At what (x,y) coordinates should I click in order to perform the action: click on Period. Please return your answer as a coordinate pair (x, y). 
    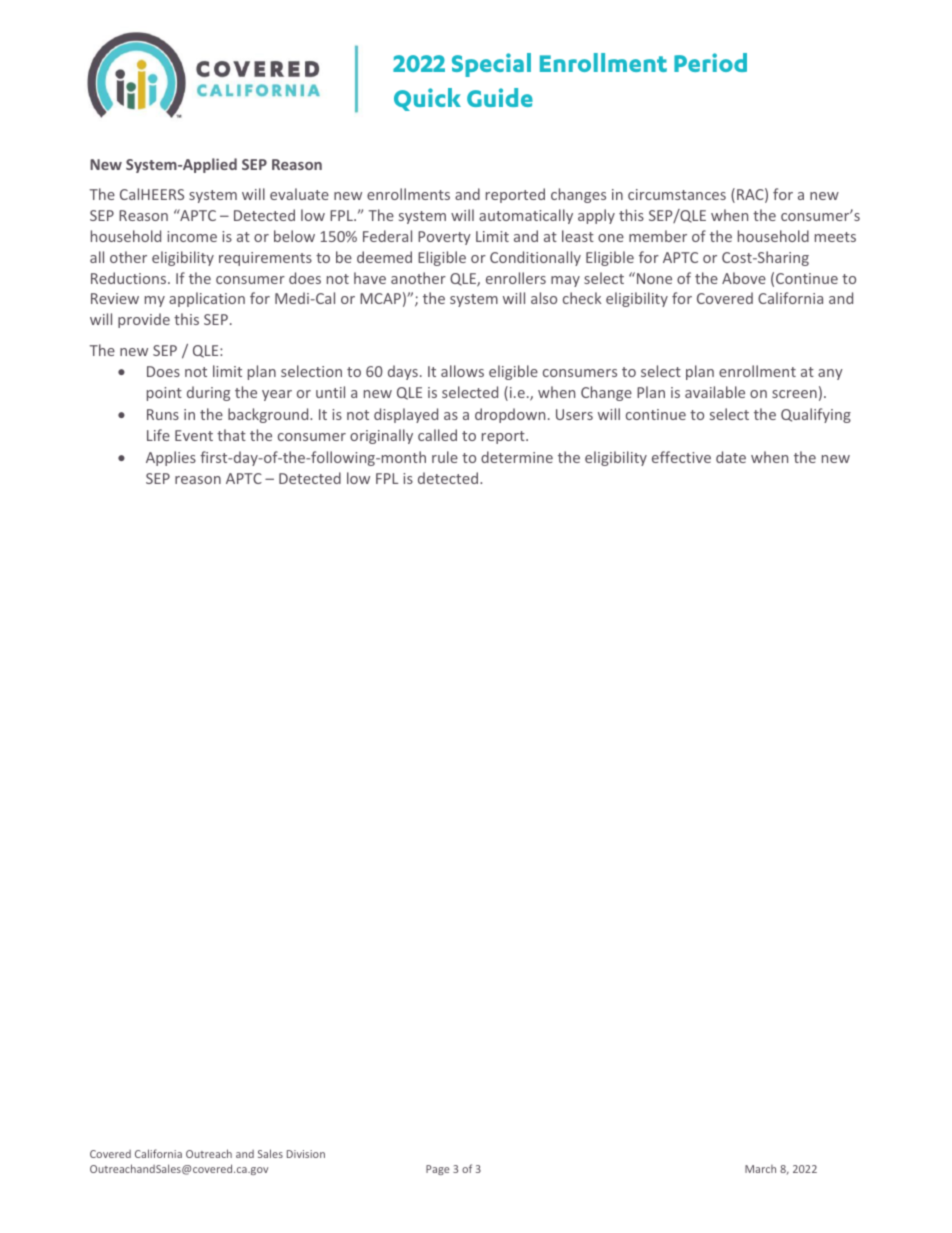
    Looking at the image, I should click on (710, 62).
